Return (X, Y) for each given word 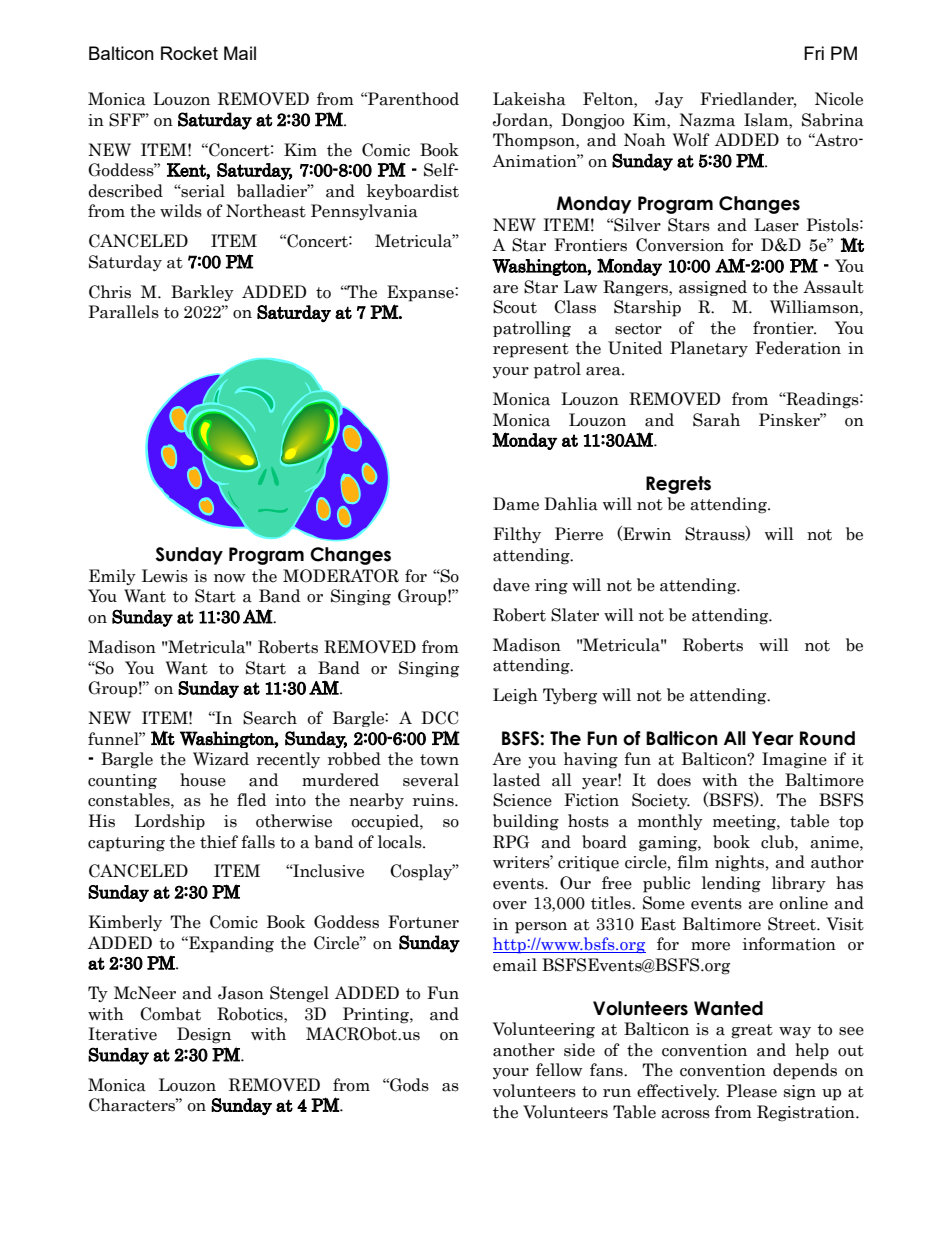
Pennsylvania (364, 212)
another (524, 1050)
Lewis (165, 576)
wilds (181, 211)
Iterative (122, 1034)
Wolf (691, 140)
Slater (575, 615)
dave (511, 585)
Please (751, 1091)
